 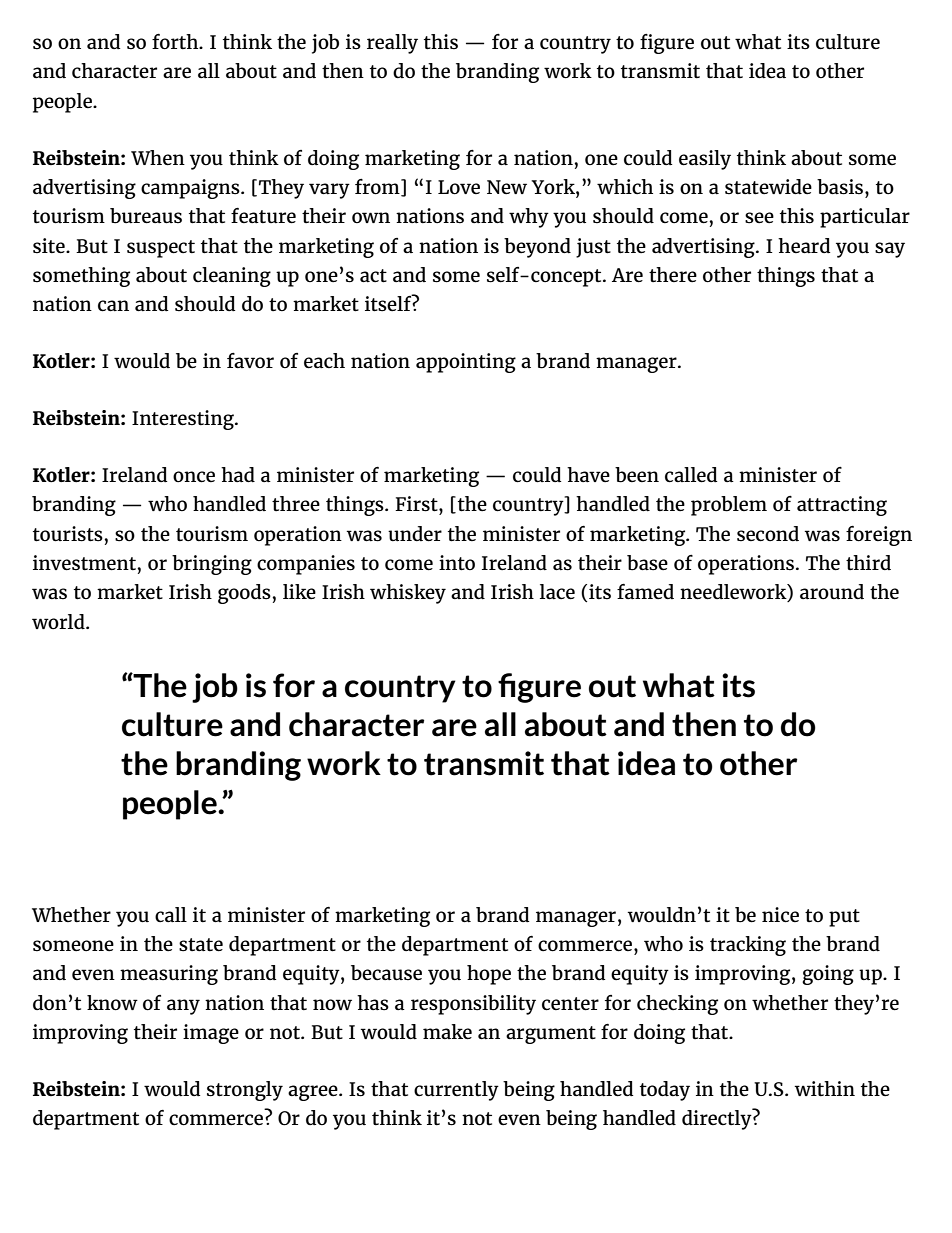 I want to click on attracting, so click(x=842, y=506).
